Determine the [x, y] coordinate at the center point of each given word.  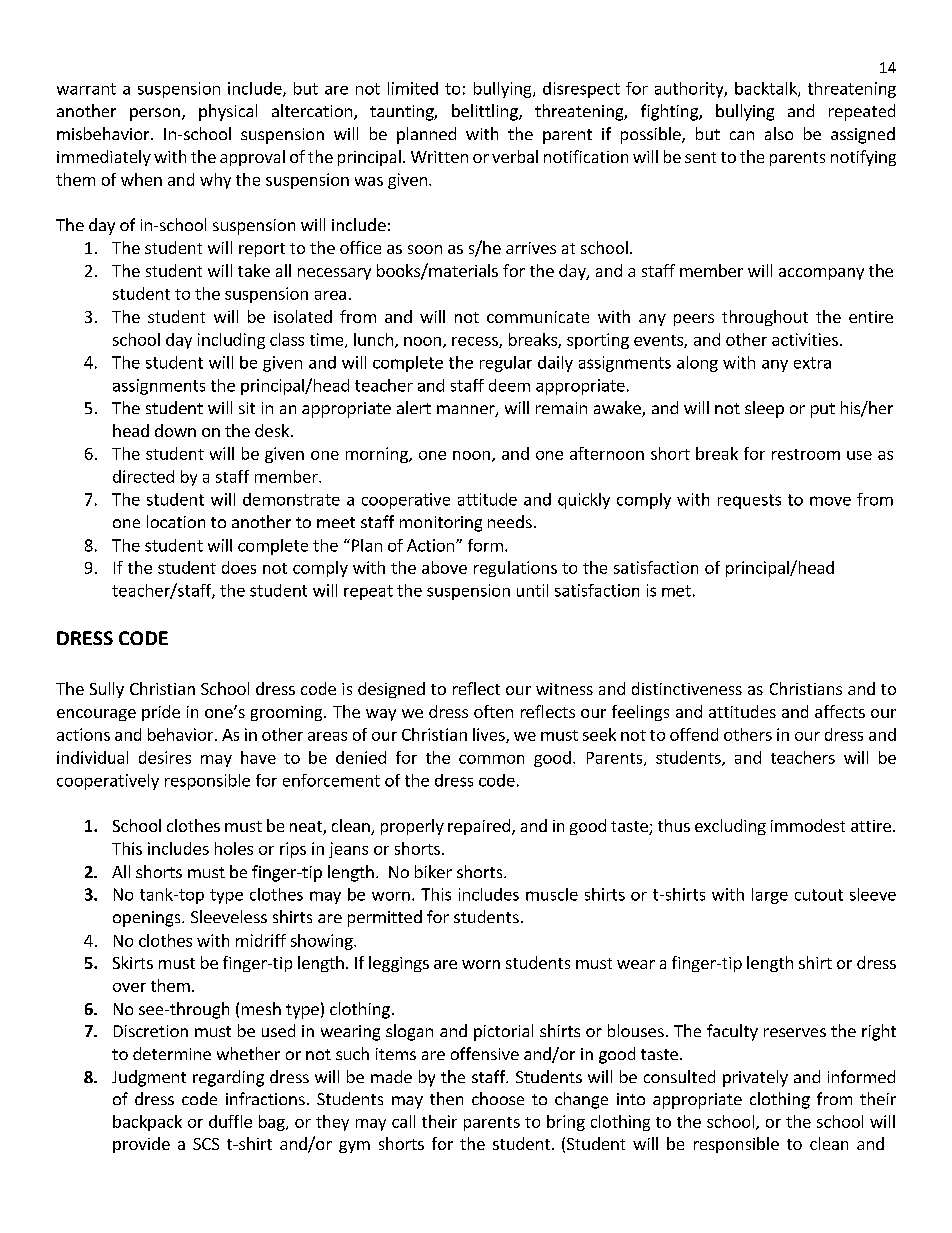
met [676, 591]
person [155, 114]
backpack [147, 1123]
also [779, 133]
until [532, 590]
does [239, 567]
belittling [486, 112]
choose [498, 1098]
